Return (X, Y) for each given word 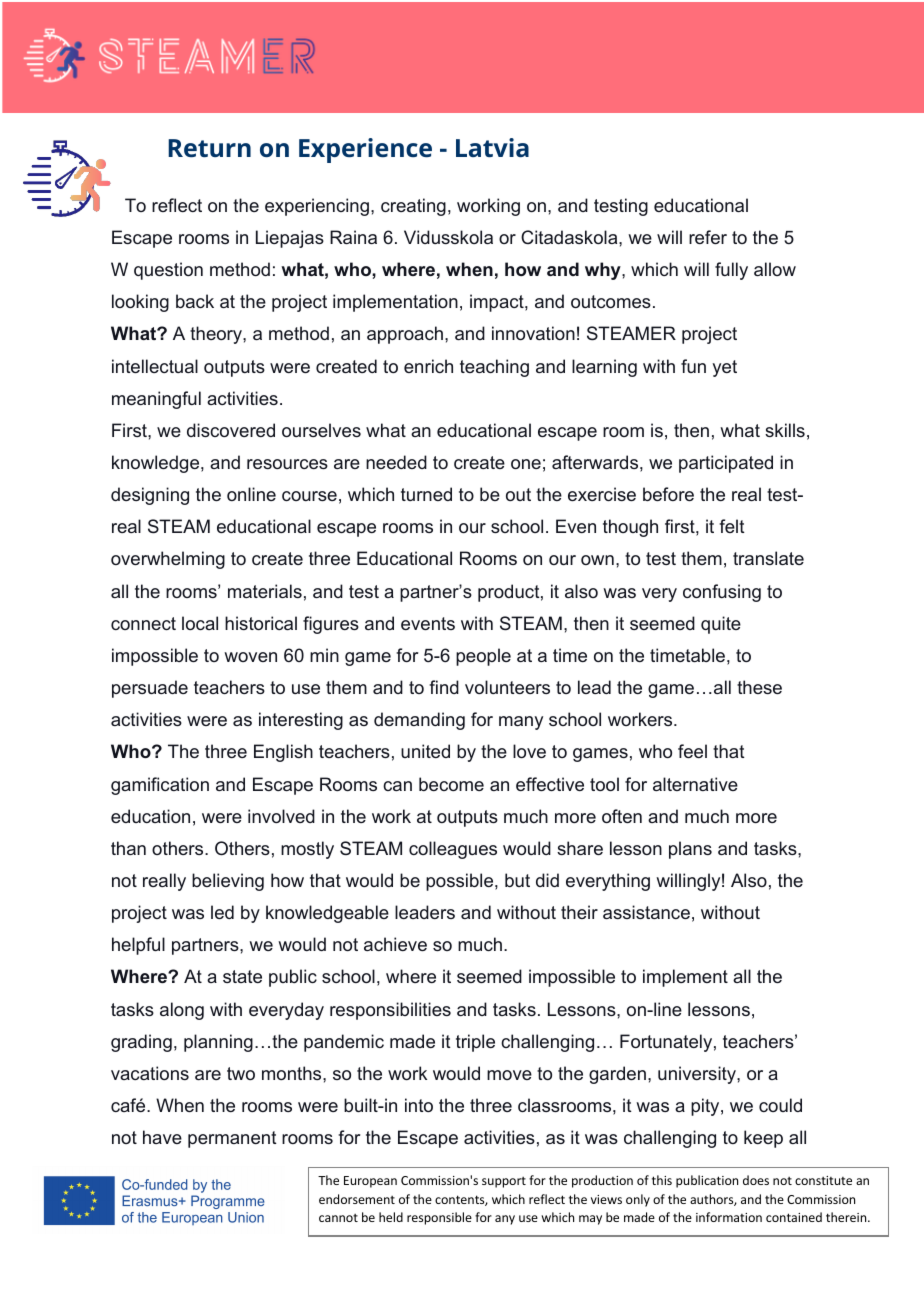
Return (209, 148)
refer (708, 237)
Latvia (492, 147)
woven (250, 657)
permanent (232, 1139)
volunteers (507, 687)
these (759, 687)
